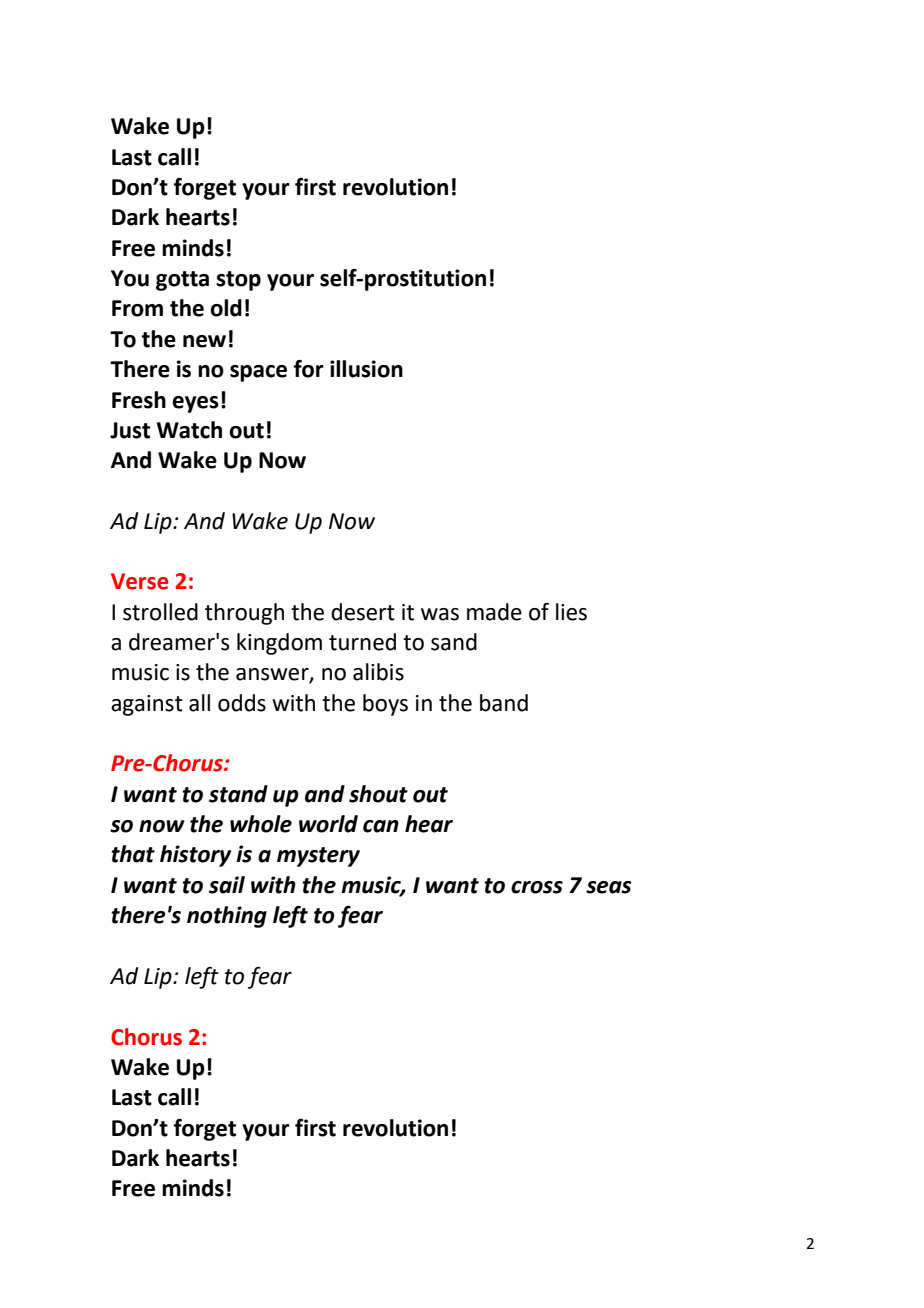 This screenshot has height=1308, width=924. What do you see at coordinates (571, 612) in the screenshot?
I see `lies` at bounding box center [571, 612].
